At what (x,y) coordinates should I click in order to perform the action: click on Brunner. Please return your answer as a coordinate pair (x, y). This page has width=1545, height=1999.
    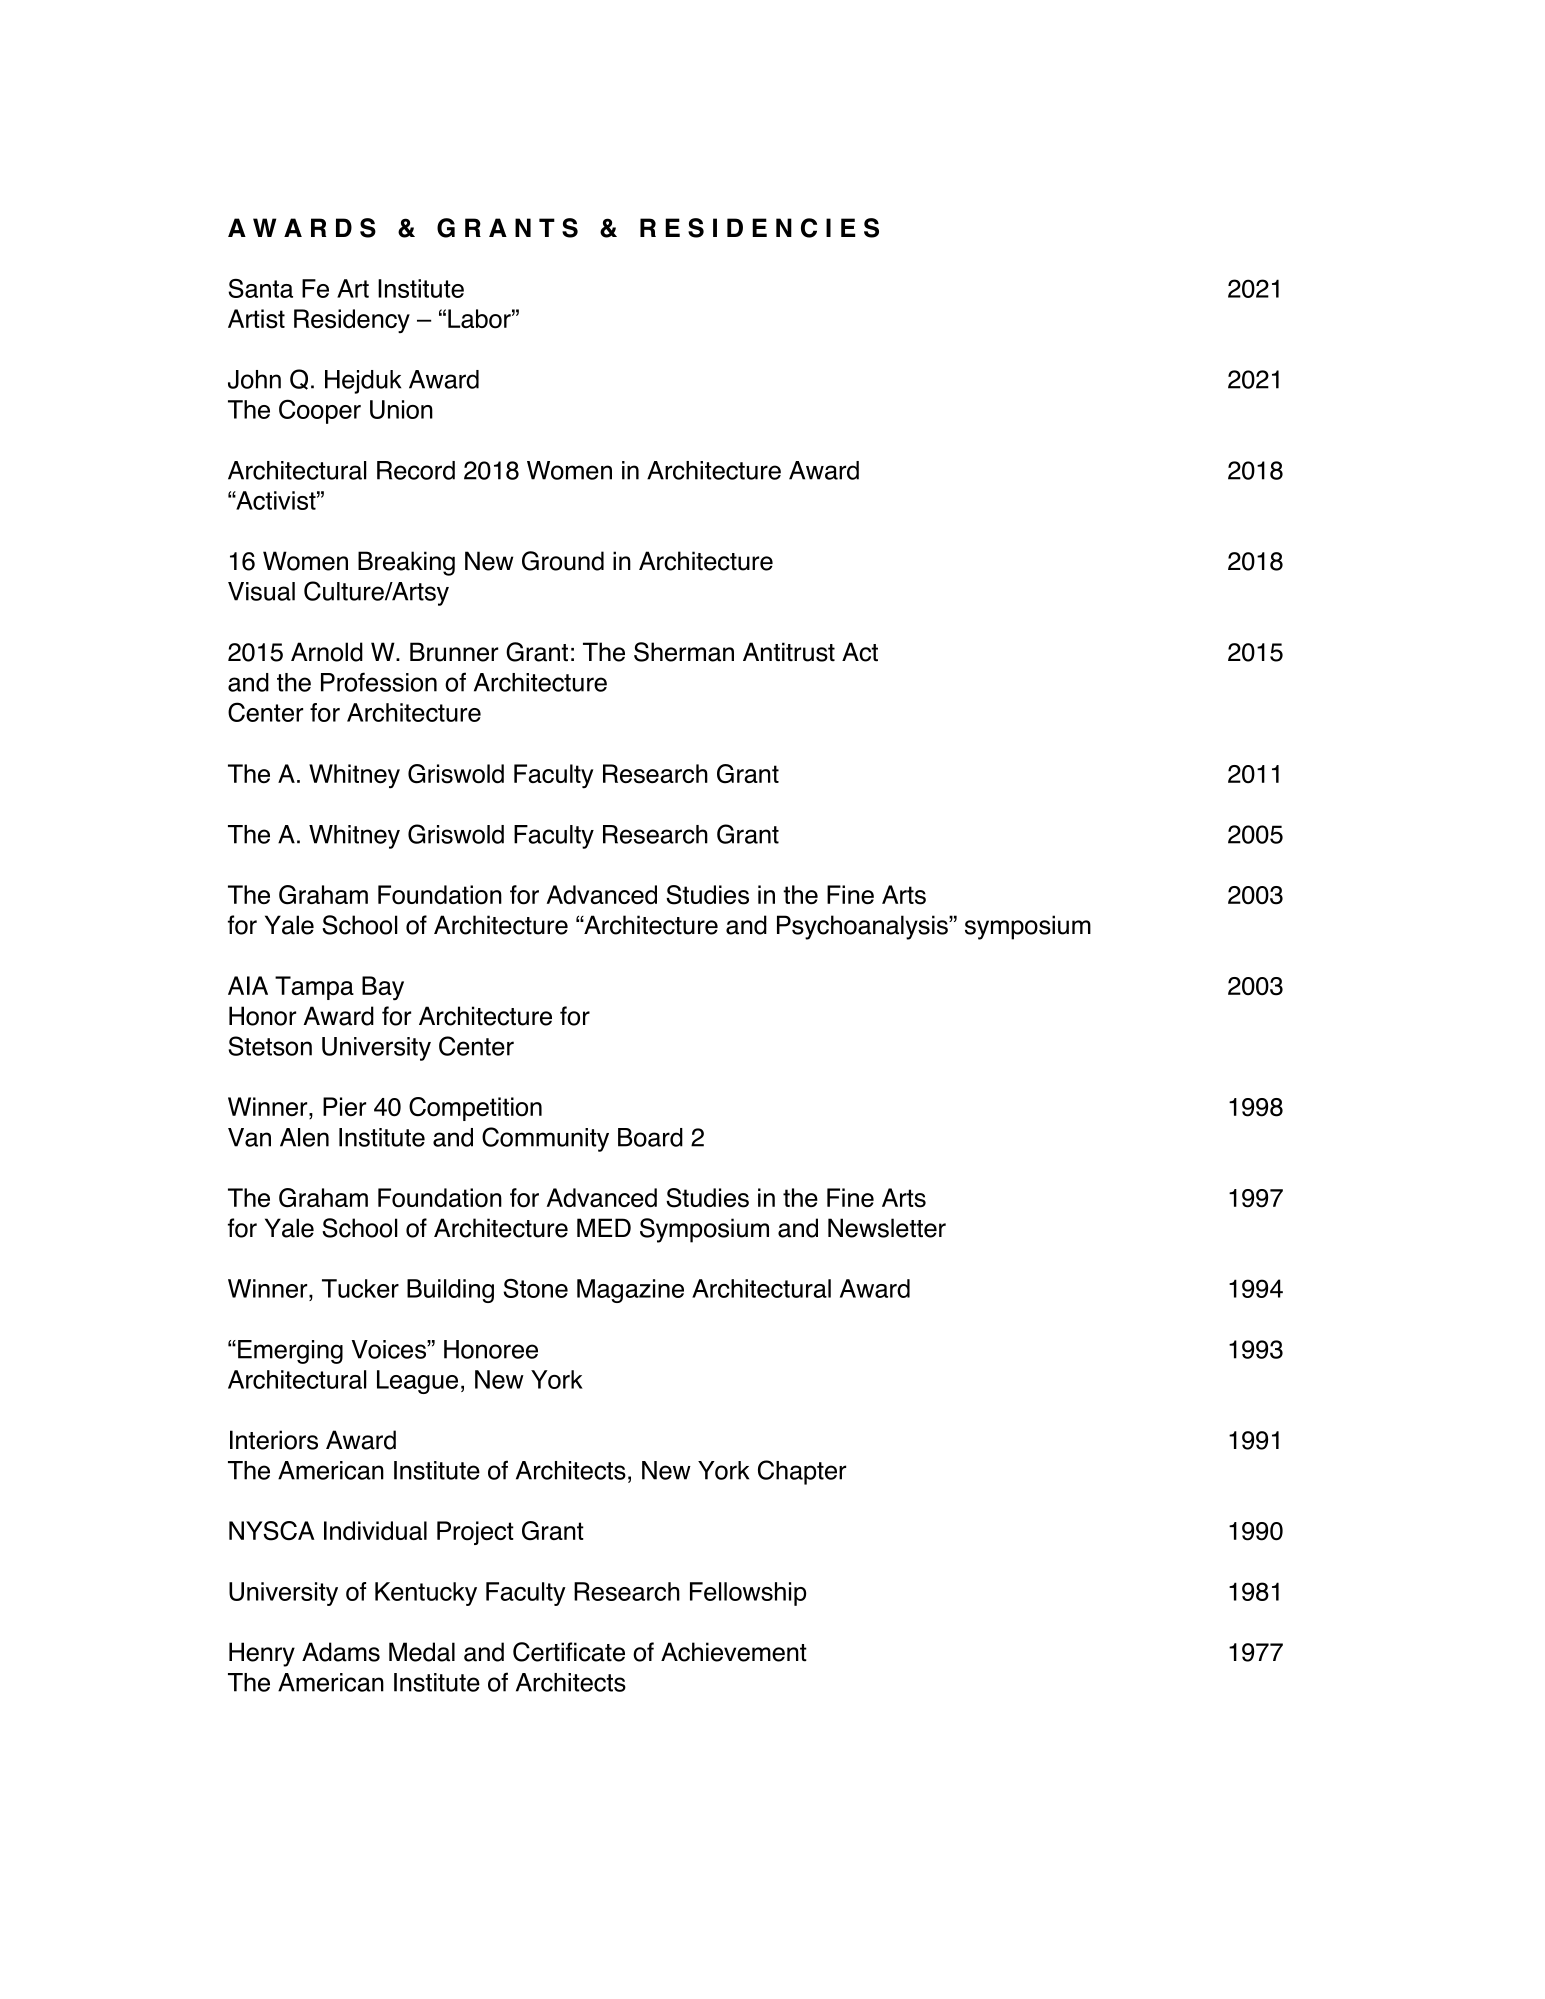
    Looking at the image, I should click on (454, 652).
